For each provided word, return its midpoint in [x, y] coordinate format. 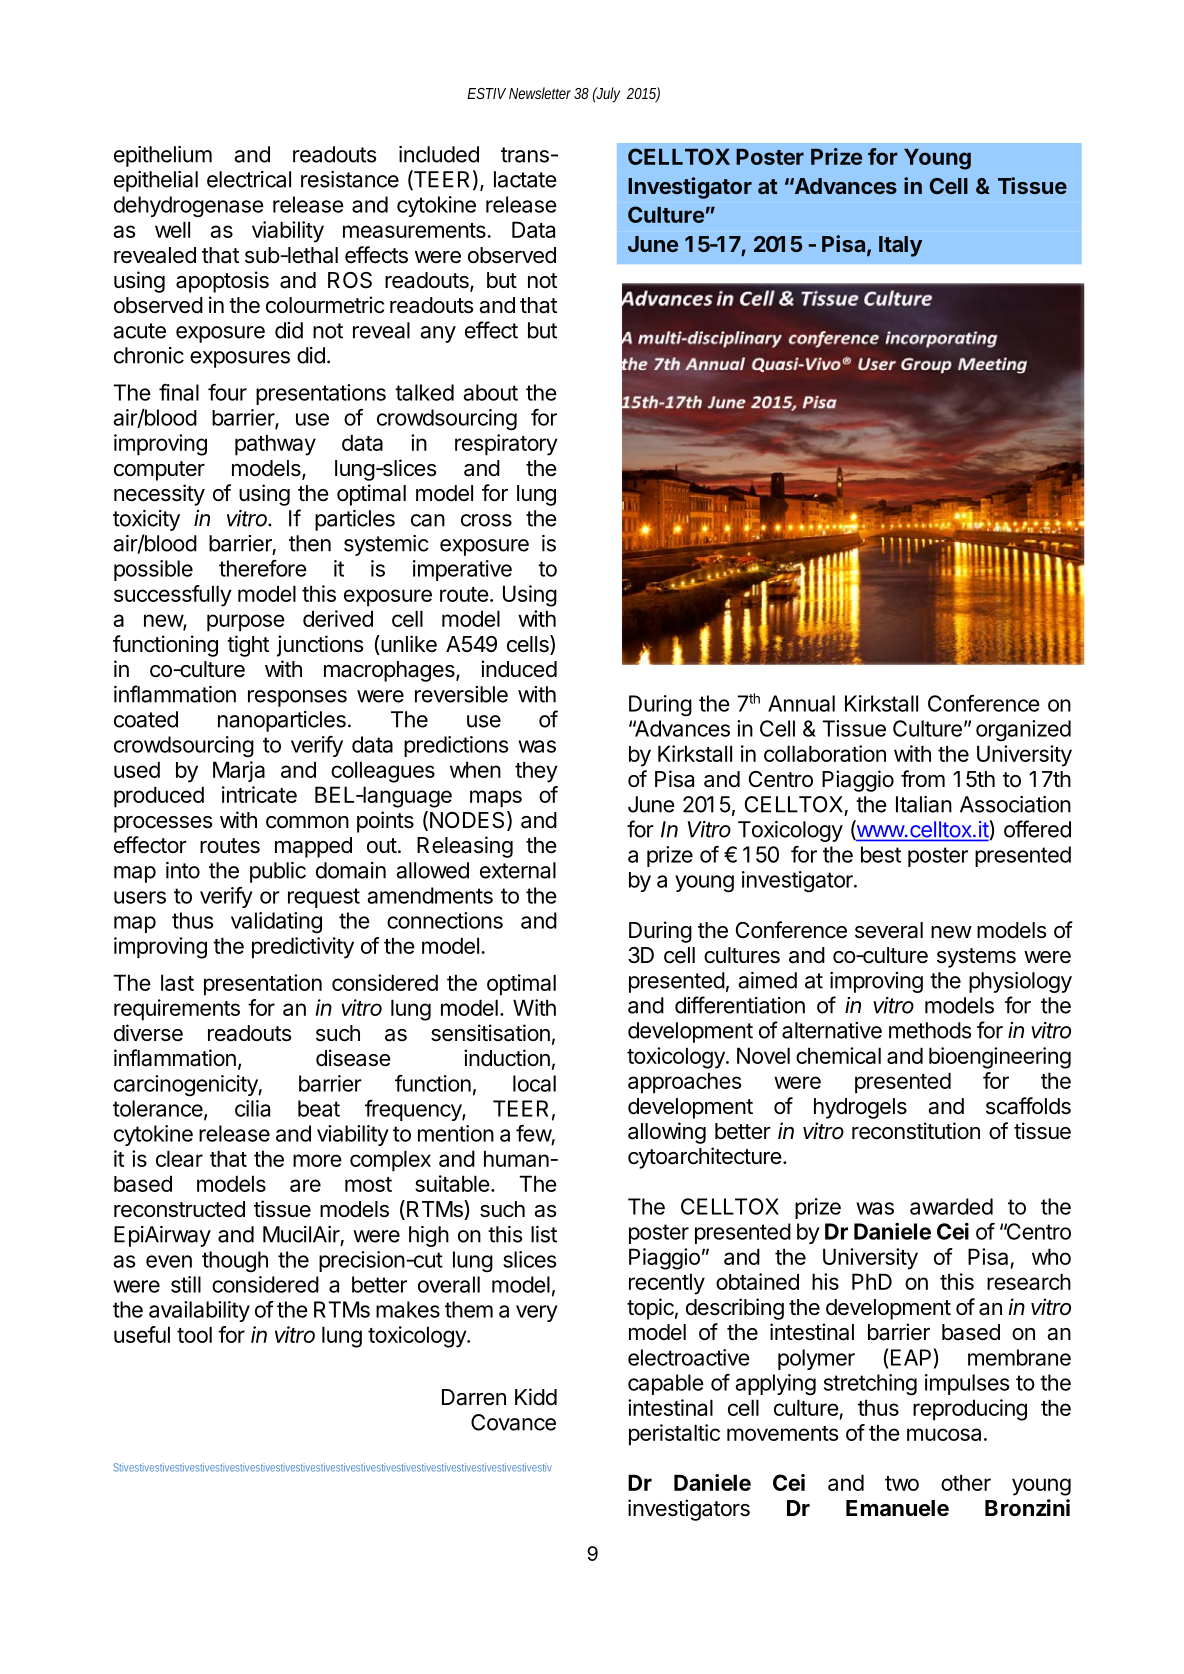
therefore [263, 568]
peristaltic [674, 1435]
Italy [900, 246]
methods [930, 1030]
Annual [801, 703]
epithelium [163, 156]
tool [194, 1334]
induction [507, 1058]
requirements [177, 1010]
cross [486, 520]
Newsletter [540, 93]
